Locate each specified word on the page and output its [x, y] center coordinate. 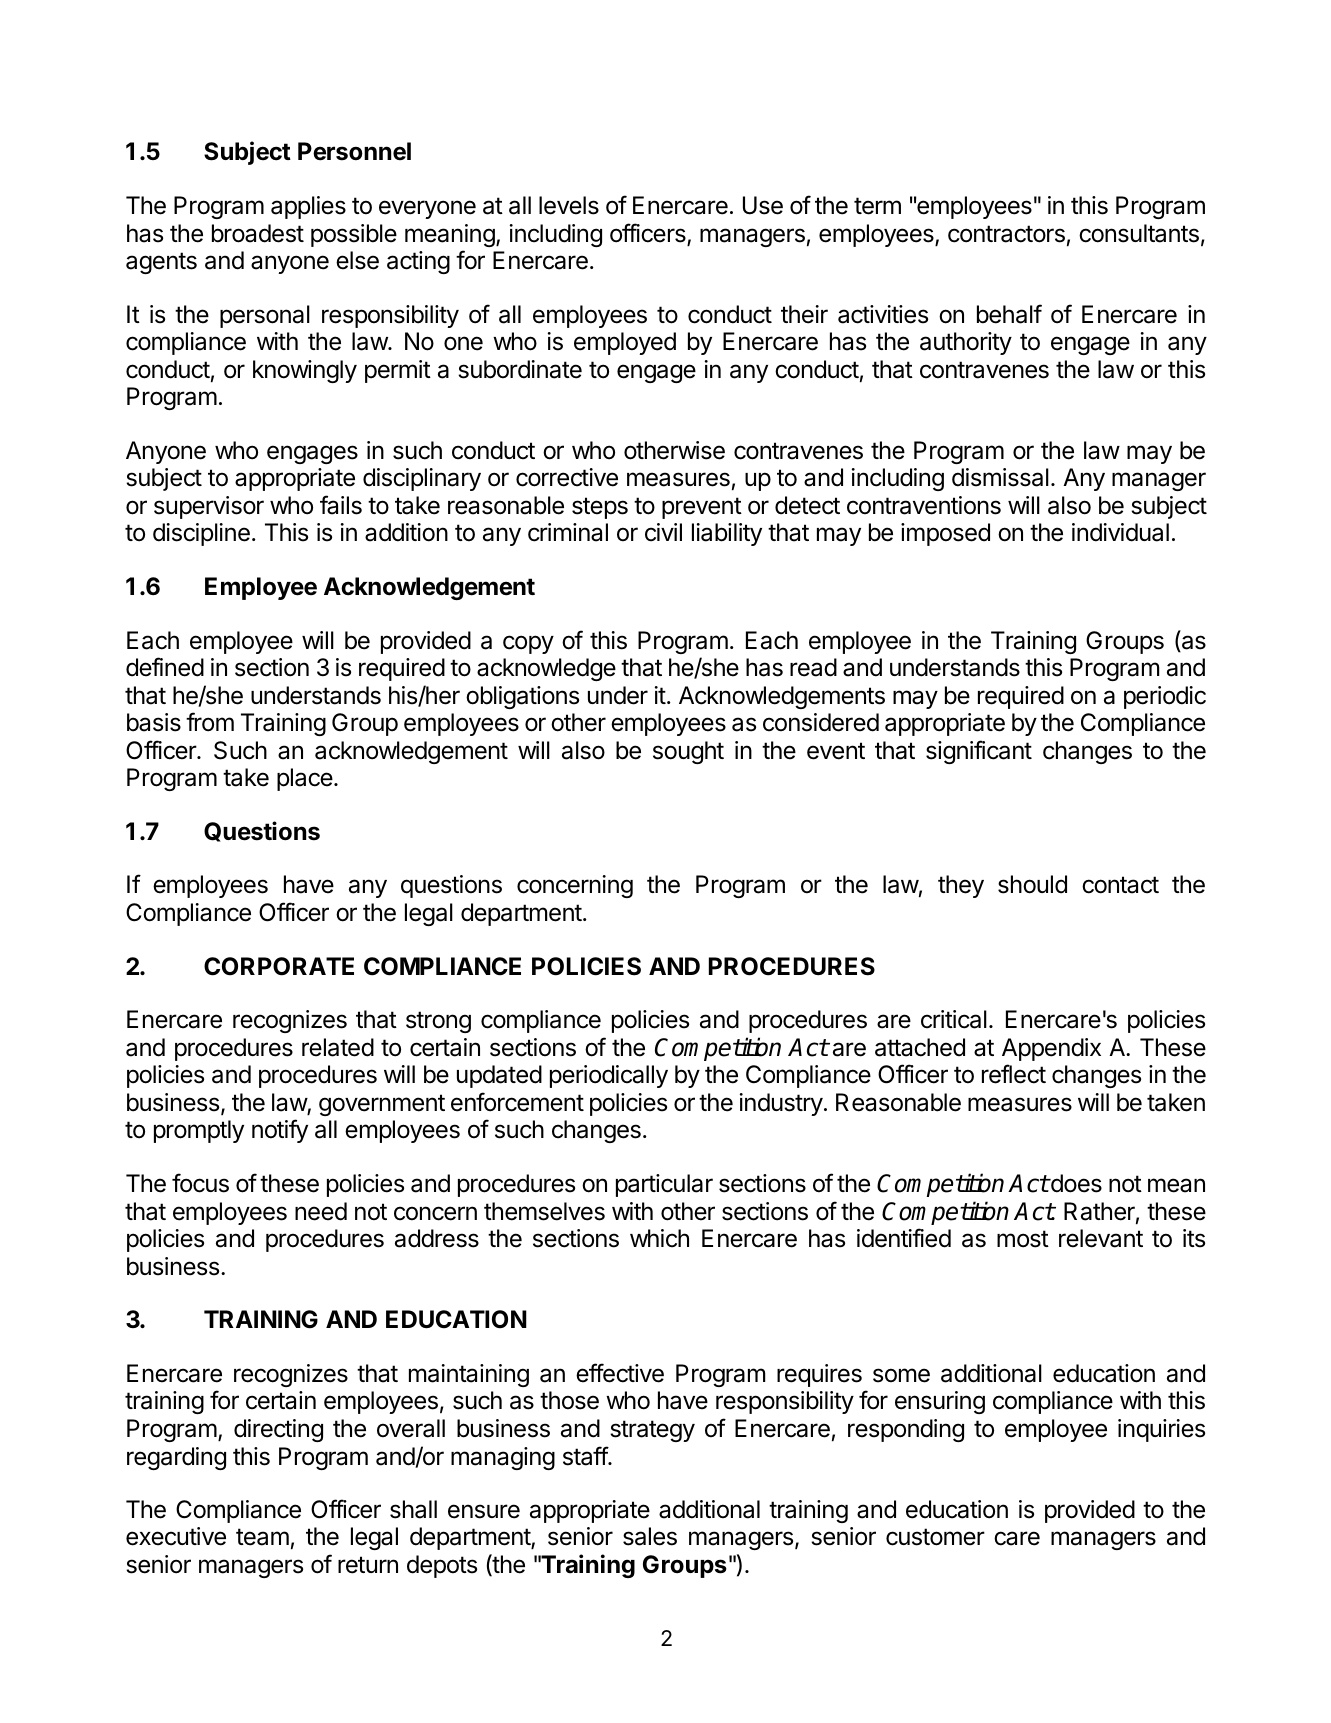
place [306, 779]
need [321, 1211]
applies [308, 207]
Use [763, 205]
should [1032, 884]
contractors [1006, 234]
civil [663, 532]
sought [688, 752]
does [1075, 1183]
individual [1120, 532]
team [262, 1537]
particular [664, 1185]
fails [341, 505]
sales [650, 1536]
